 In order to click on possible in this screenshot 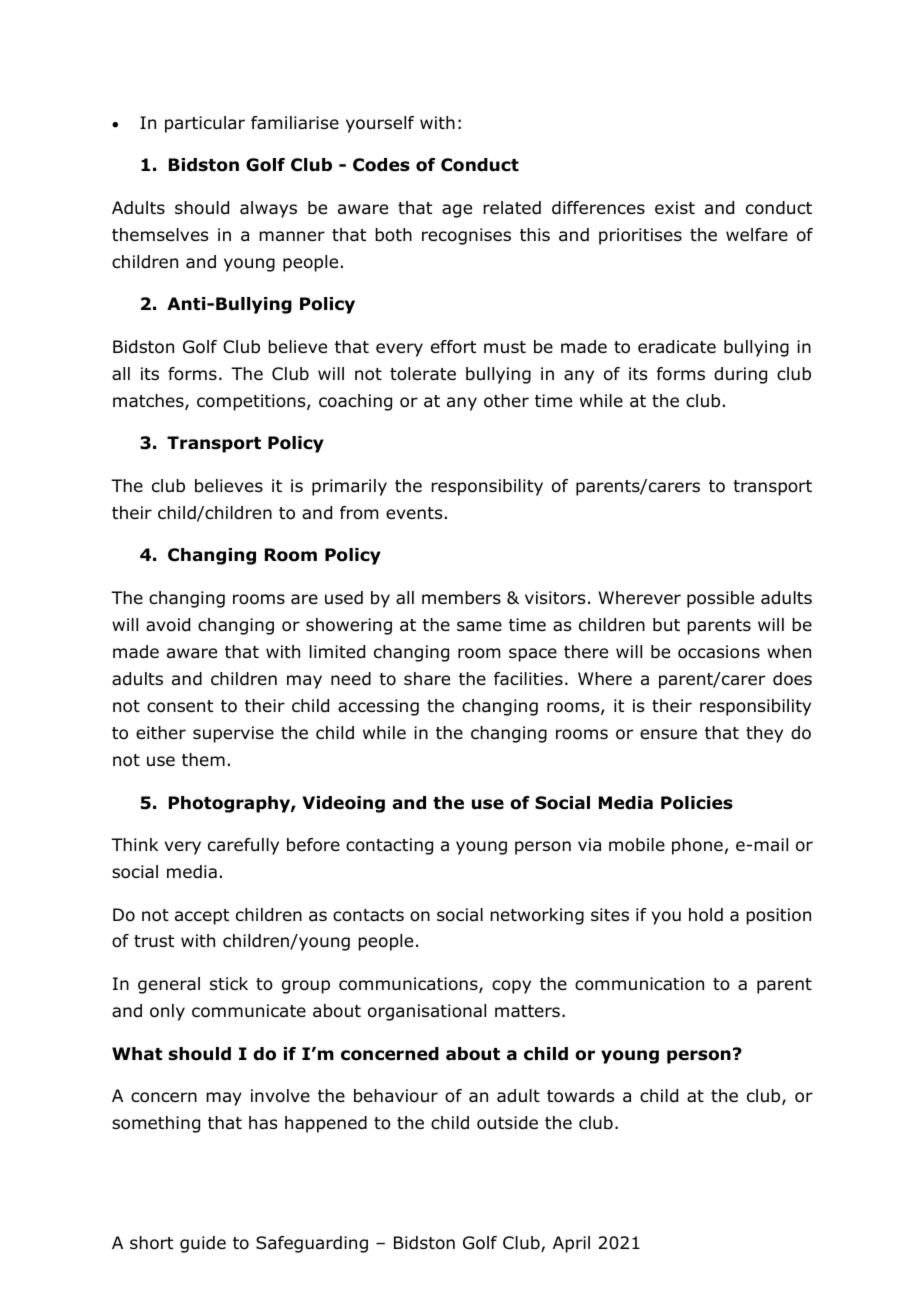, I will do `click(720, 599)`.
